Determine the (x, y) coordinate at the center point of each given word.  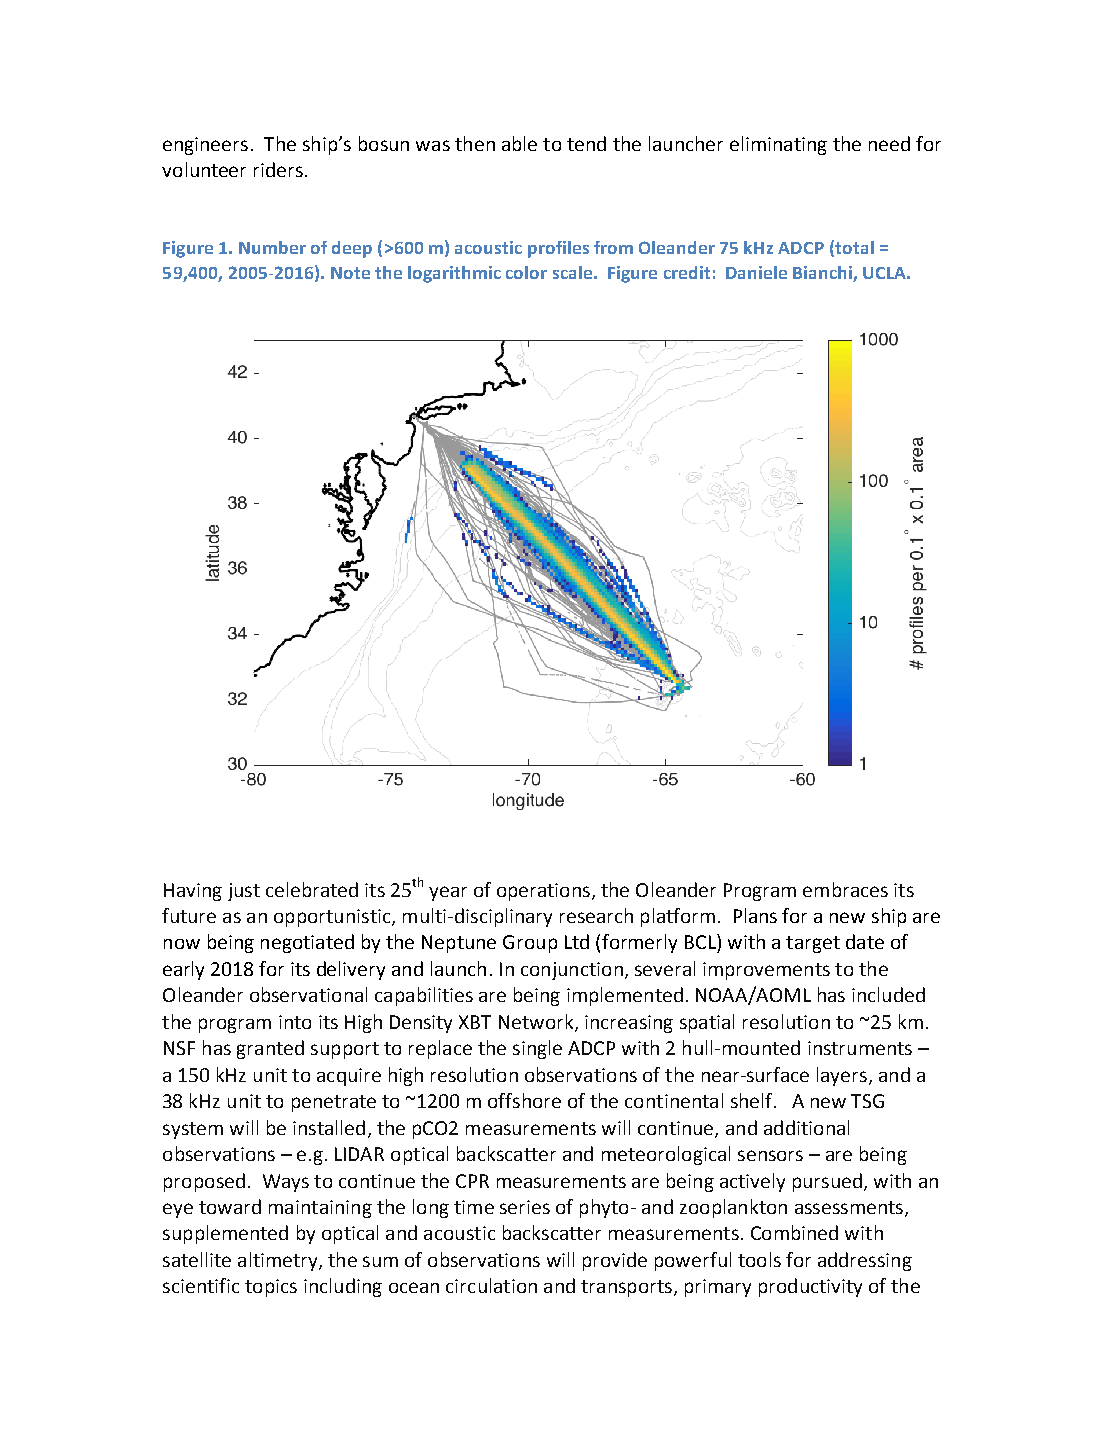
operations (543, 892)
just (244, 892)
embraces (845, 889)
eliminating (778, 145)
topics (271, 1288)
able (519, 143)
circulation (491, 1285)
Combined (794, 1232)
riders (278, 169)
